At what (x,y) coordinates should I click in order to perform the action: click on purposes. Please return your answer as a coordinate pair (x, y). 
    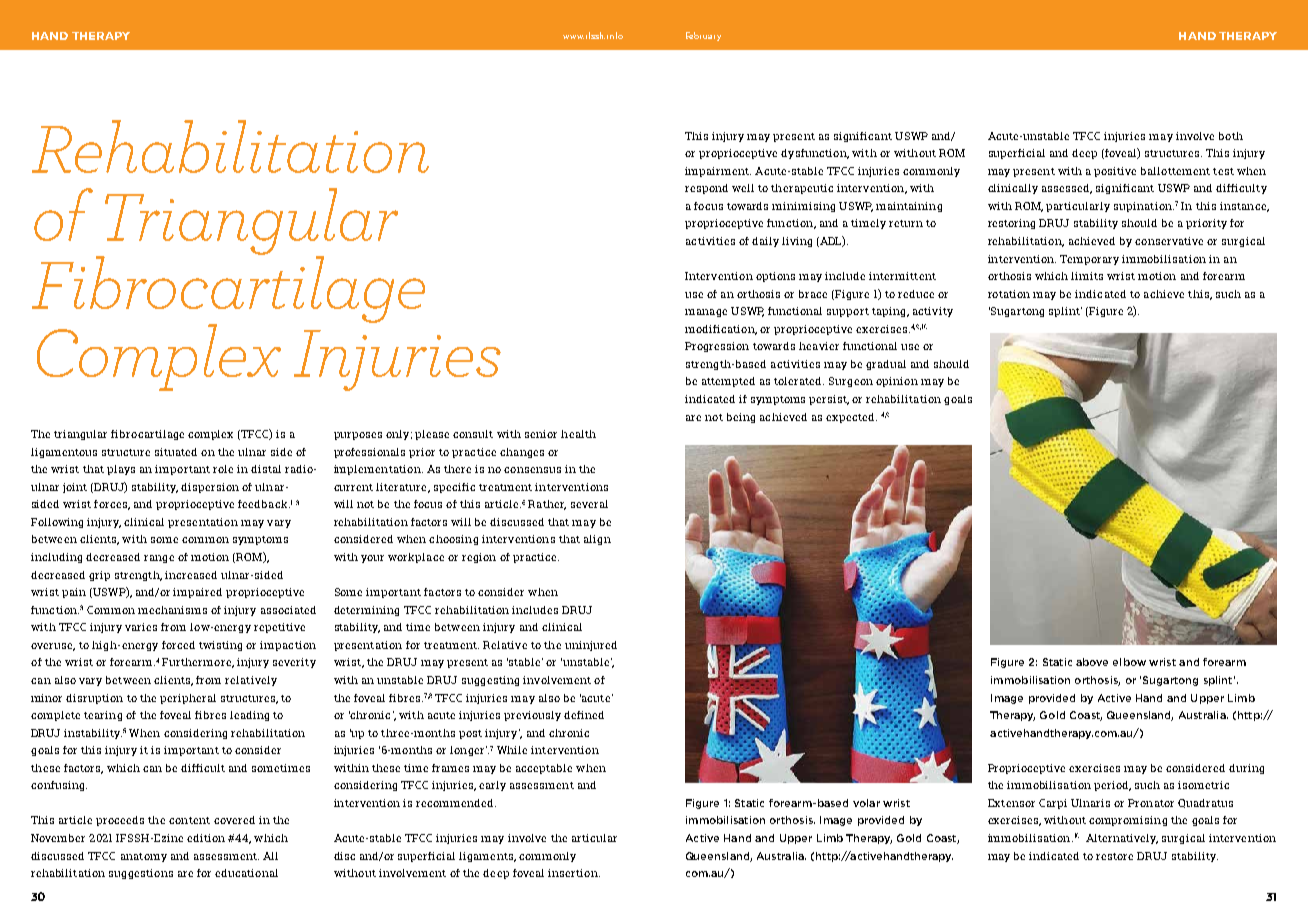
    Looking at the image, I should click on (358, 436).
